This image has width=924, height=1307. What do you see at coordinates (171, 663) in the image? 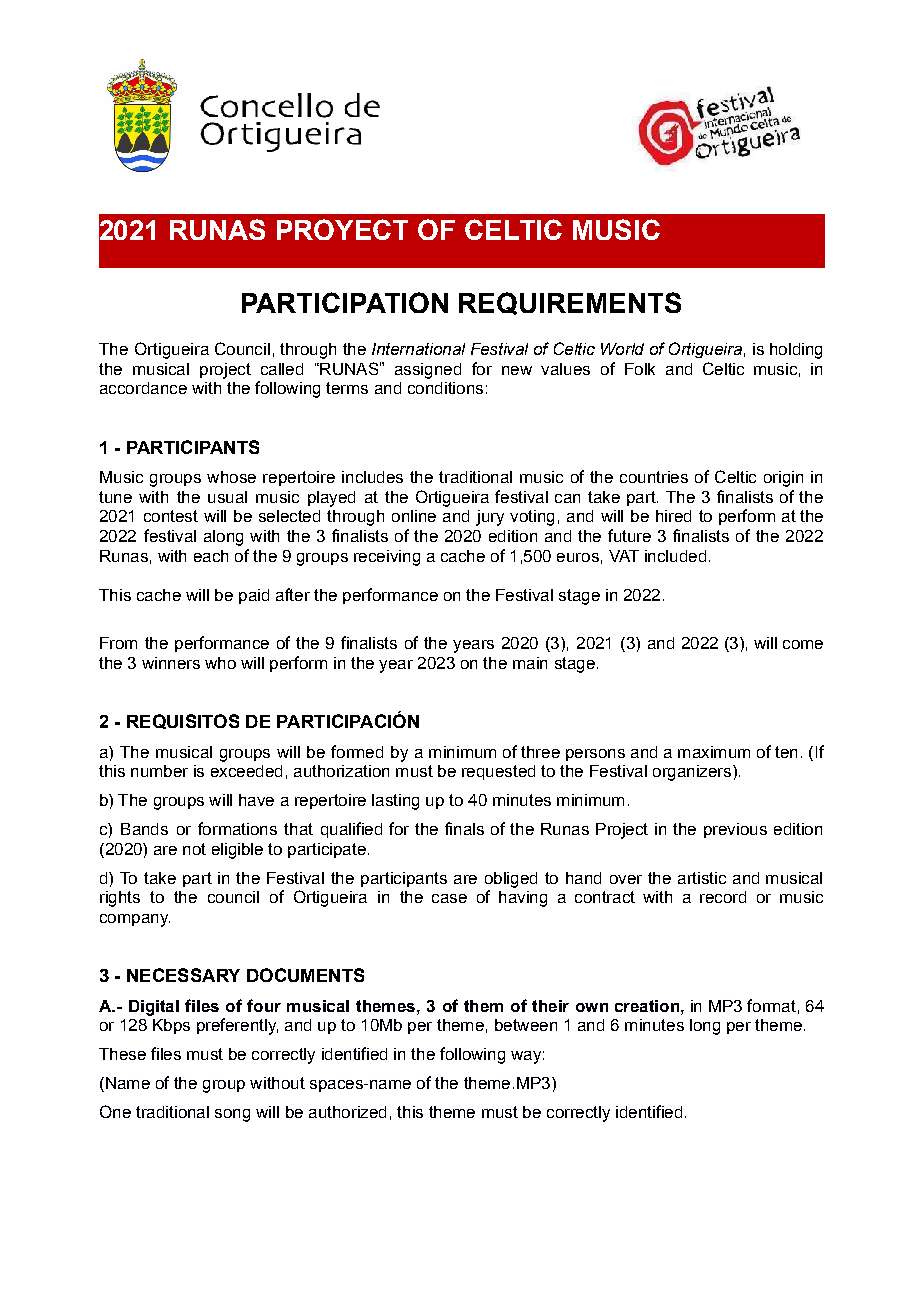
I see `winners` at bounding box center [171, 663].
